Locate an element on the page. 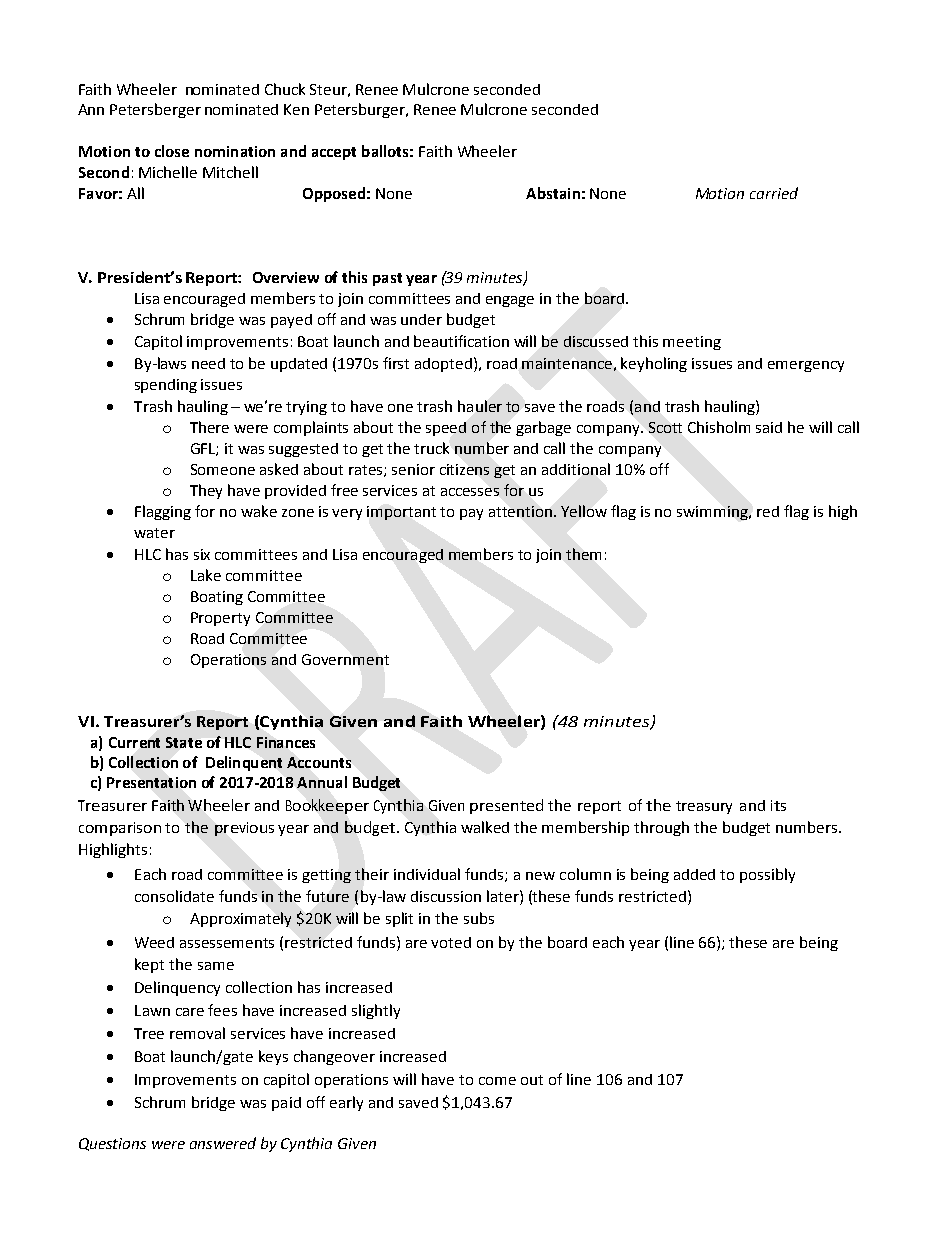 The width and height of the document is (952, 1233). come is located at coordinates (497, 1081).
